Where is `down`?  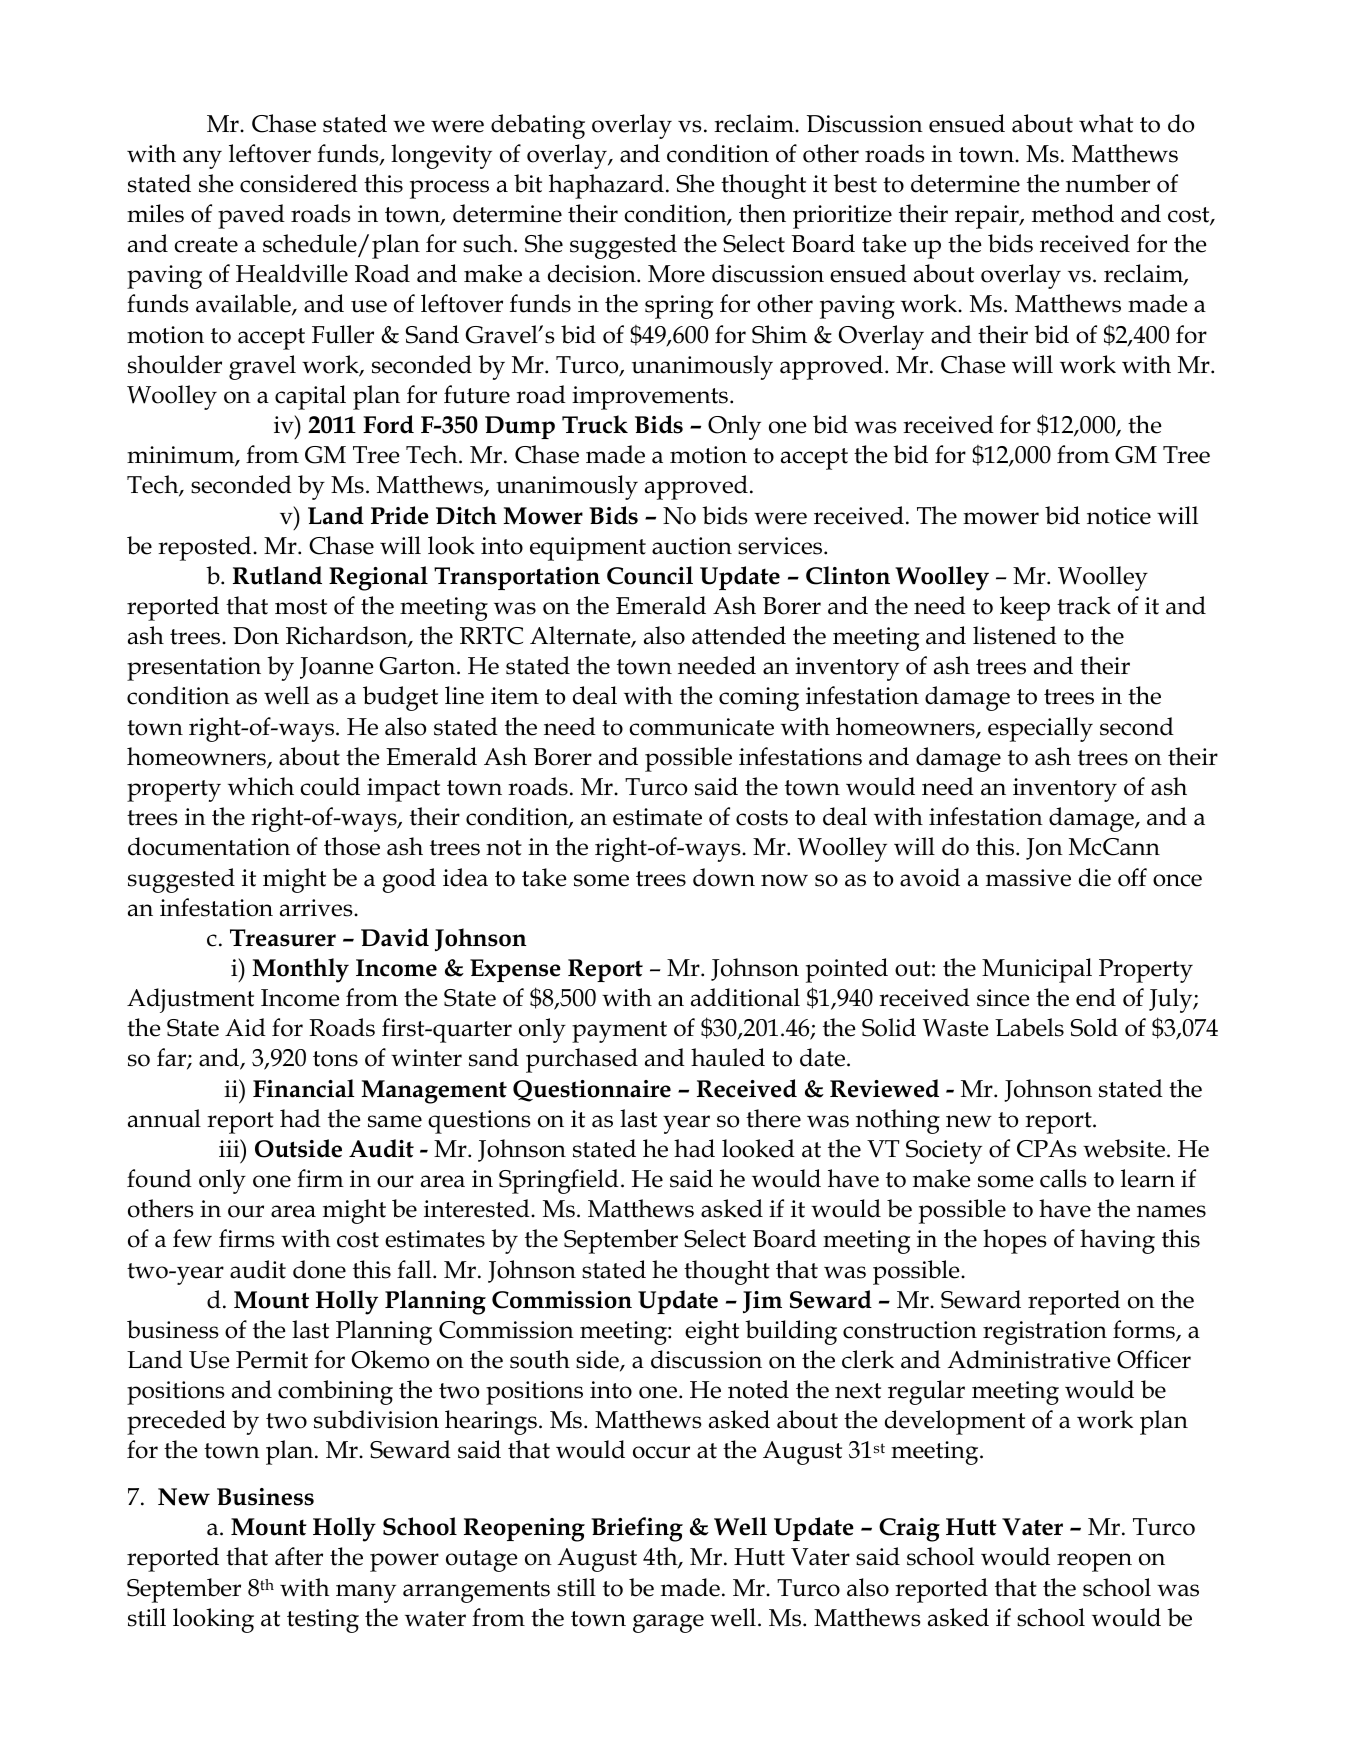
down is located at coordinates (724, 877).
